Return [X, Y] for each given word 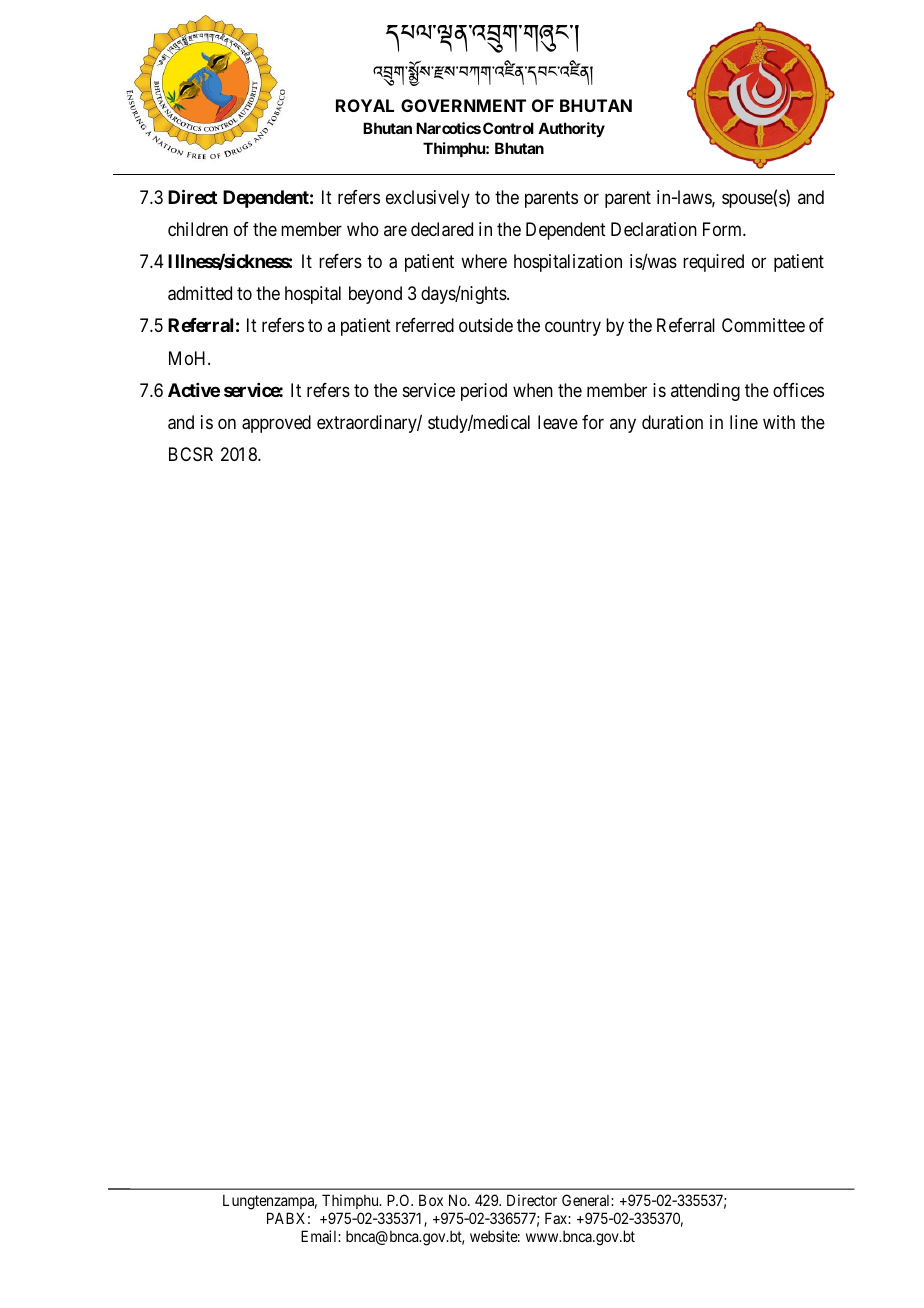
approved [276, 424]
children [198, 229]
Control [508, 128]
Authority [571, 129]
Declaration [654, 229]
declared [442, 229]
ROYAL [365, 105]
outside [486, 325]
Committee [763, 325]
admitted [200, 293]
